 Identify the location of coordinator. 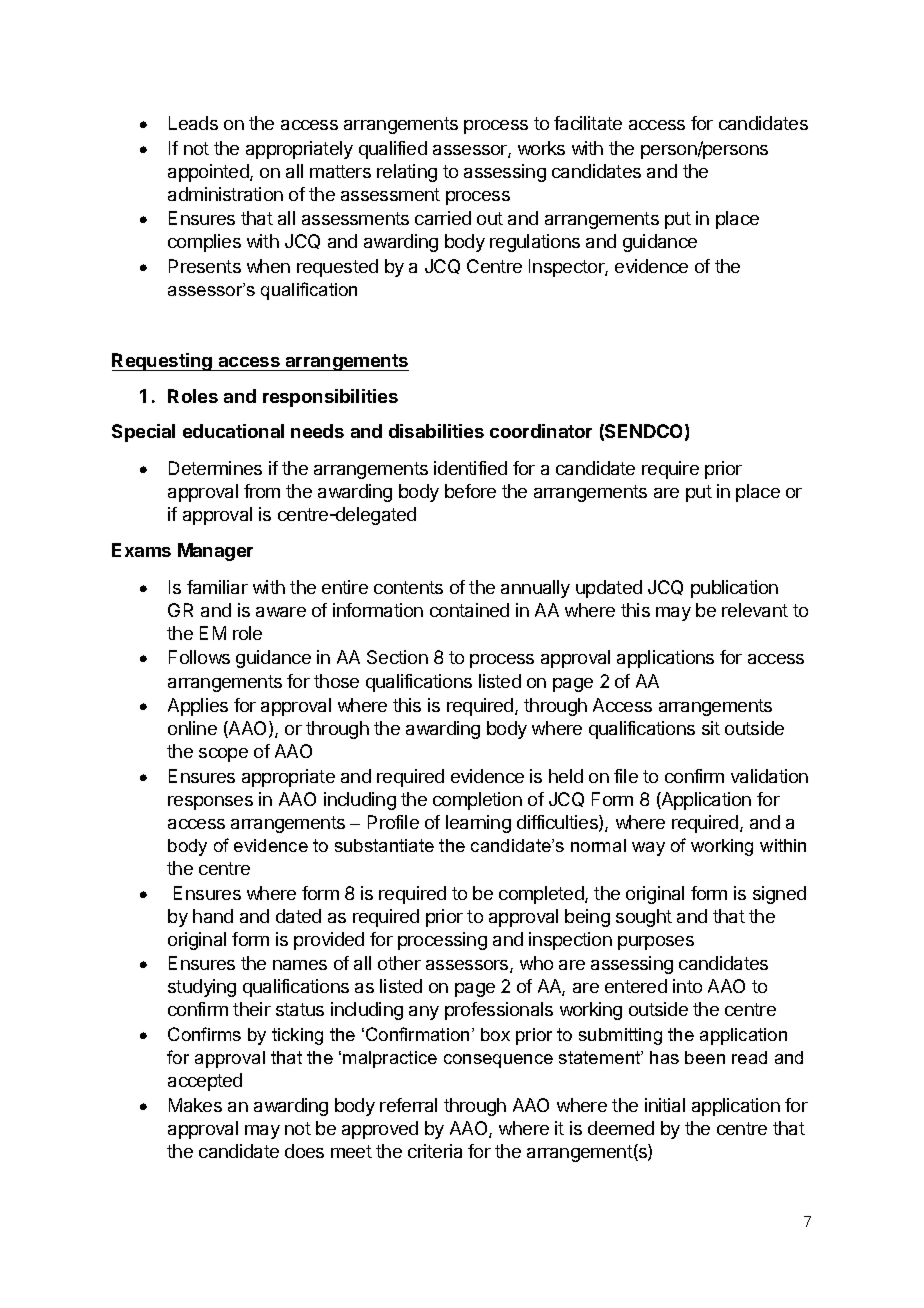
(541, 431).
